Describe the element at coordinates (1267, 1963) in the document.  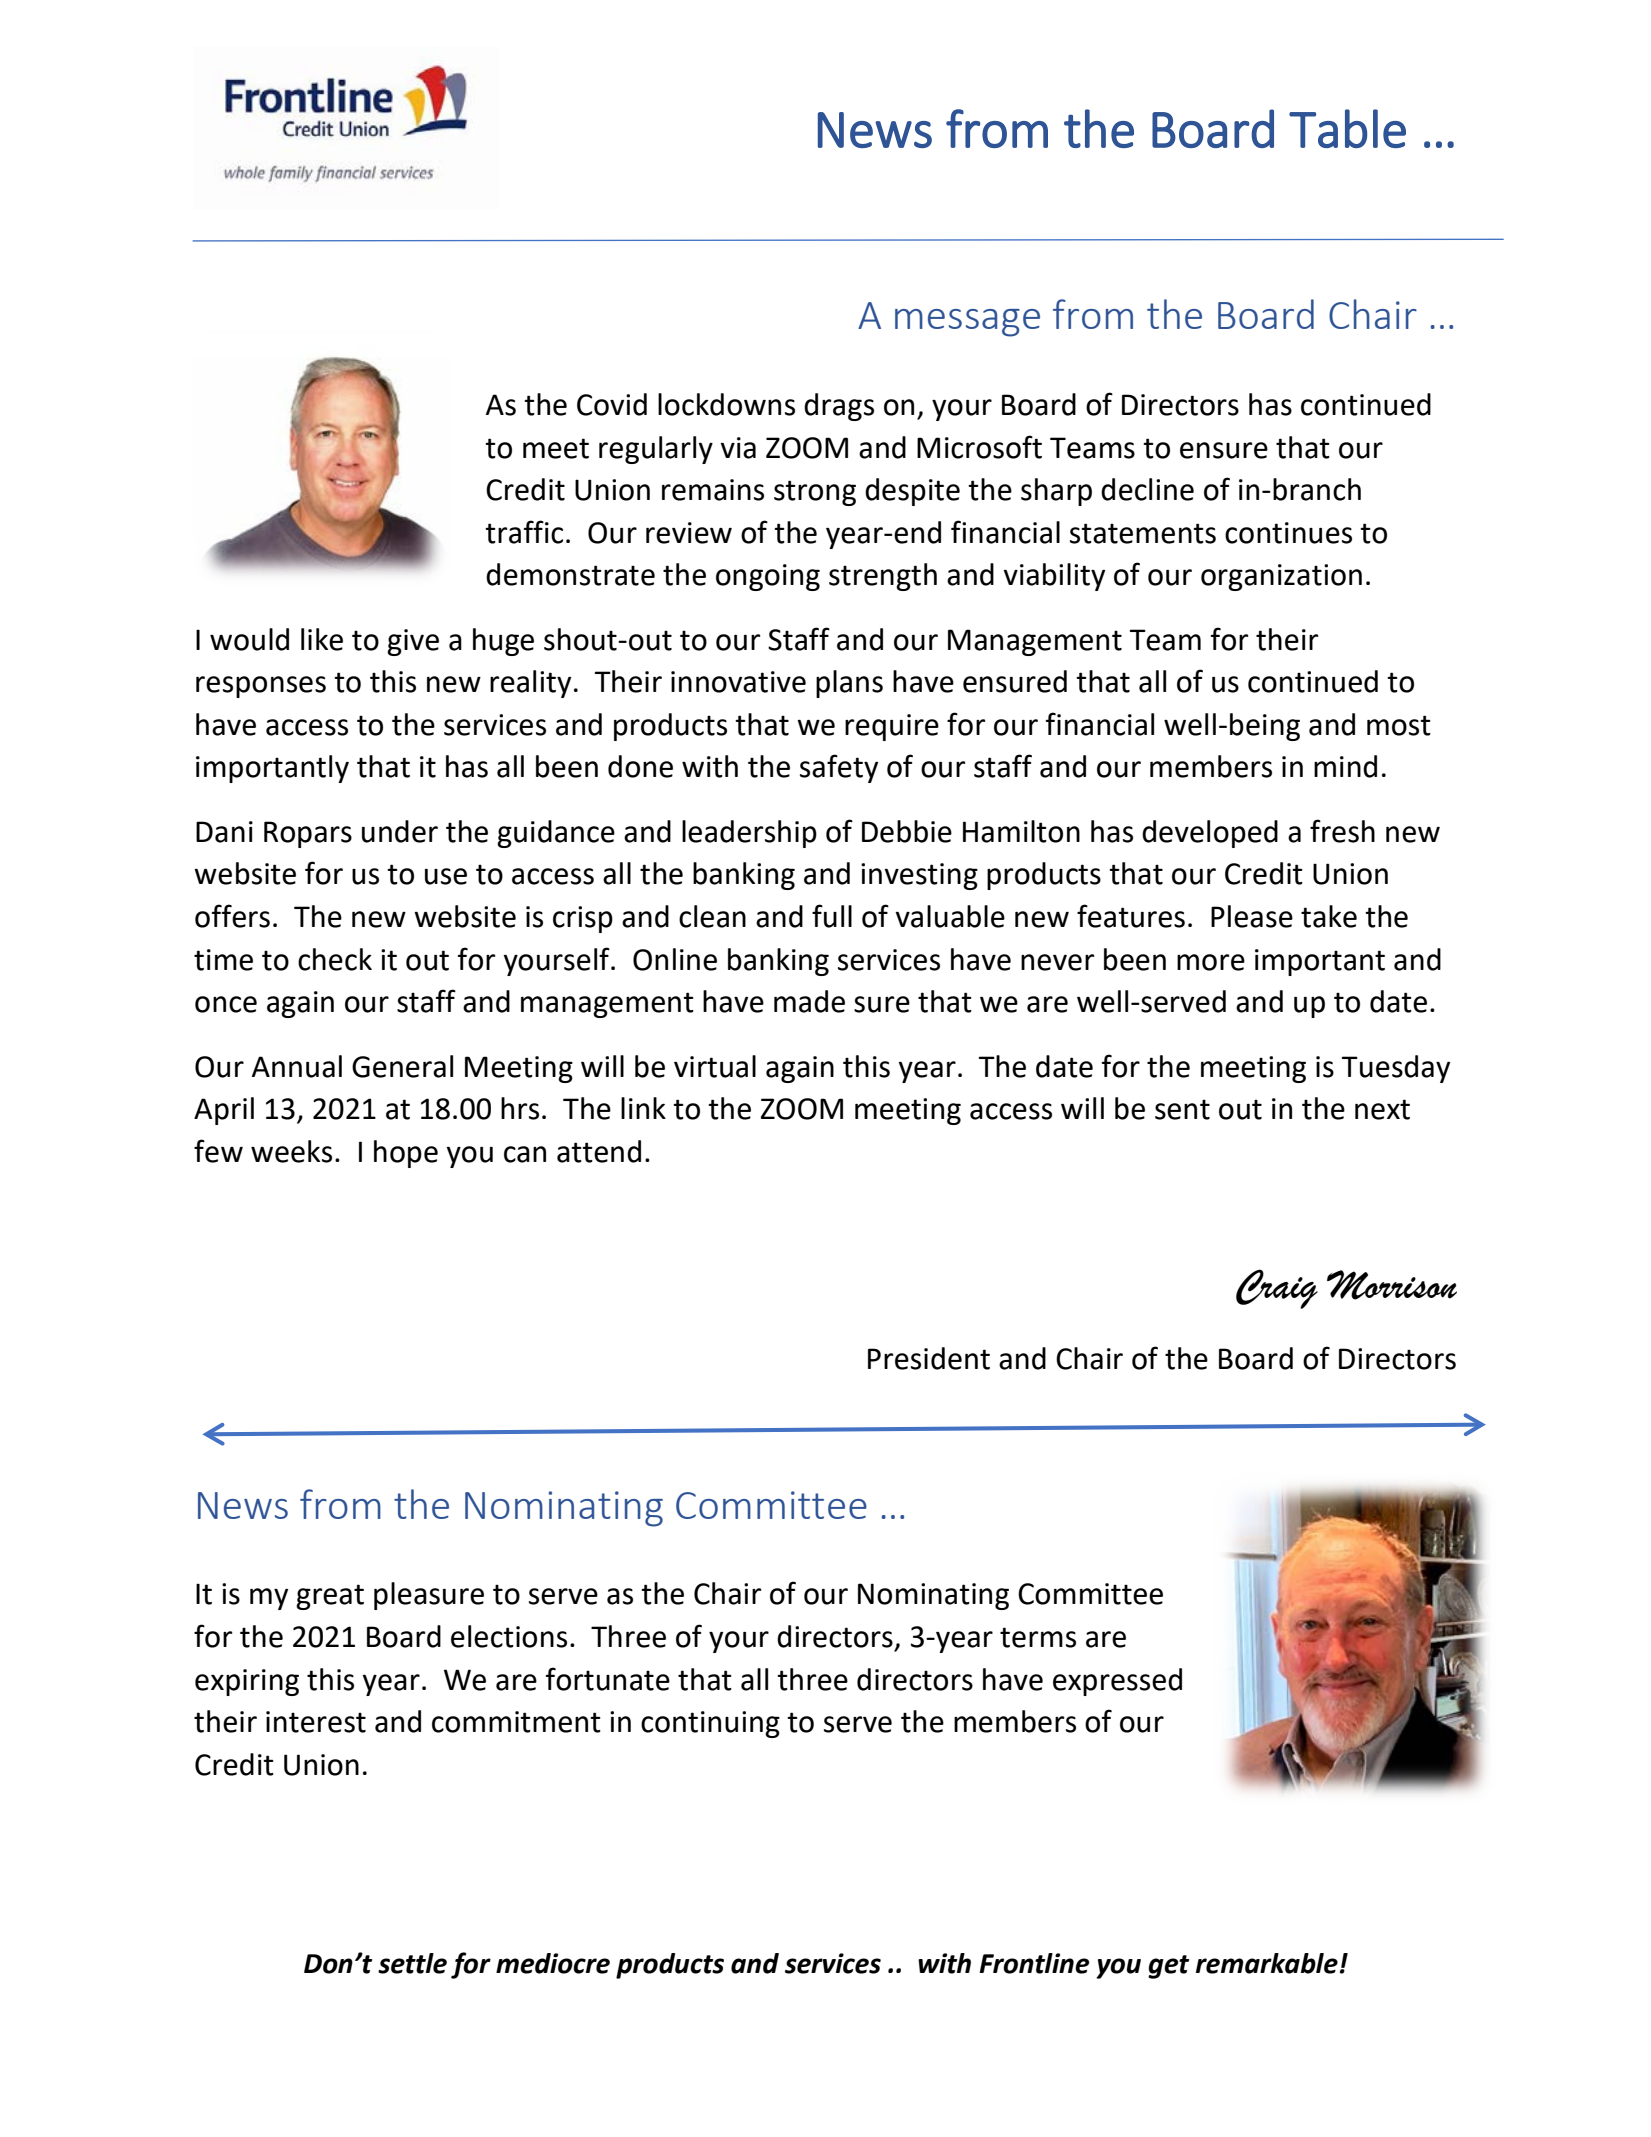
I see `remarkable` at that location.
